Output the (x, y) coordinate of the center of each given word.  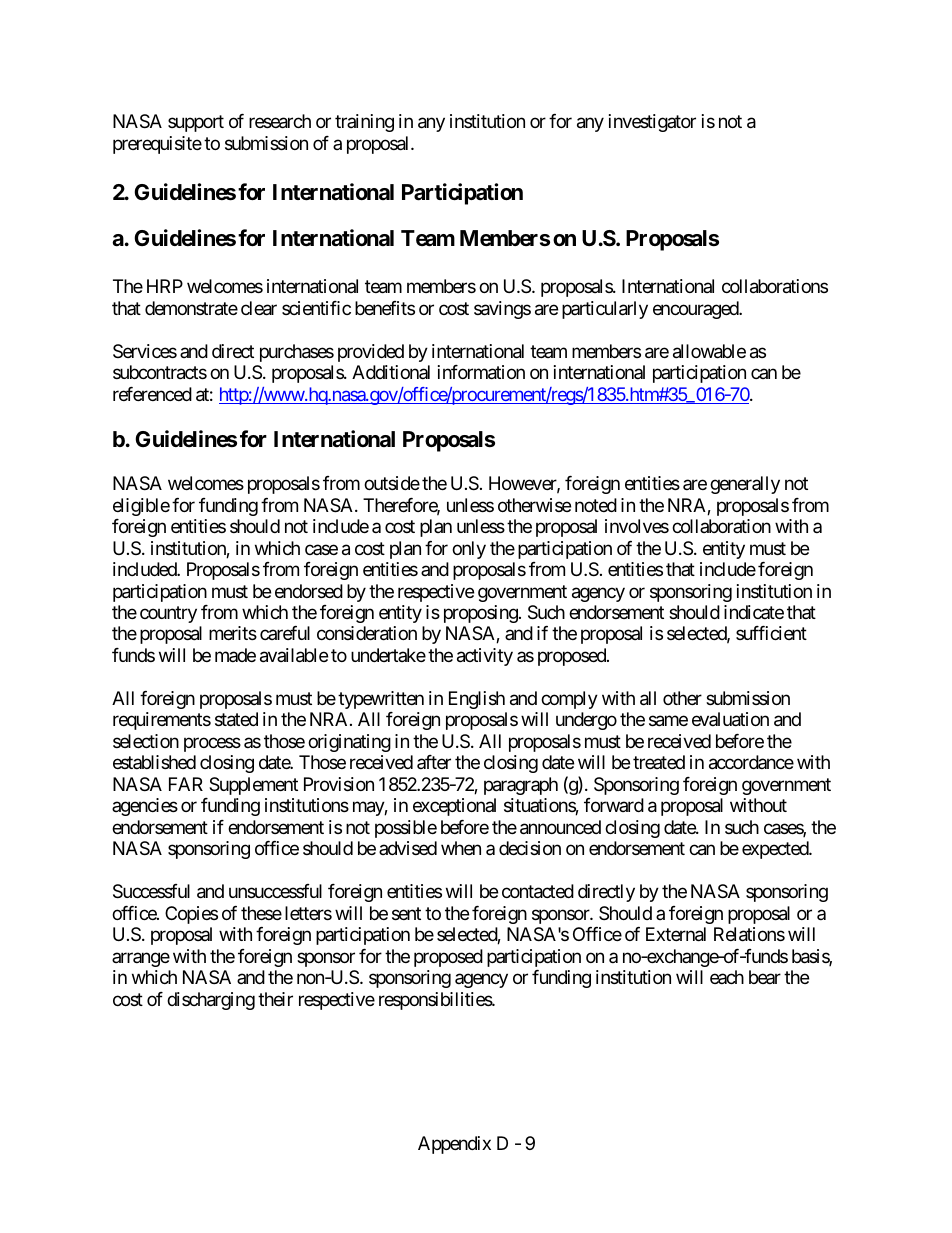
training (364, 123)
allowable (709, 351)
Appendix (454, 1145)
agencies (145, 807)
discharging (211, 1001)
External (676, 934)
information (481, 372)
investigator (652, 123)
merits (233, 633)
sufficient (771, 633)
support (196, 124)
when (461, 848)
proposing (481, 614)
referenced (152, 394)
